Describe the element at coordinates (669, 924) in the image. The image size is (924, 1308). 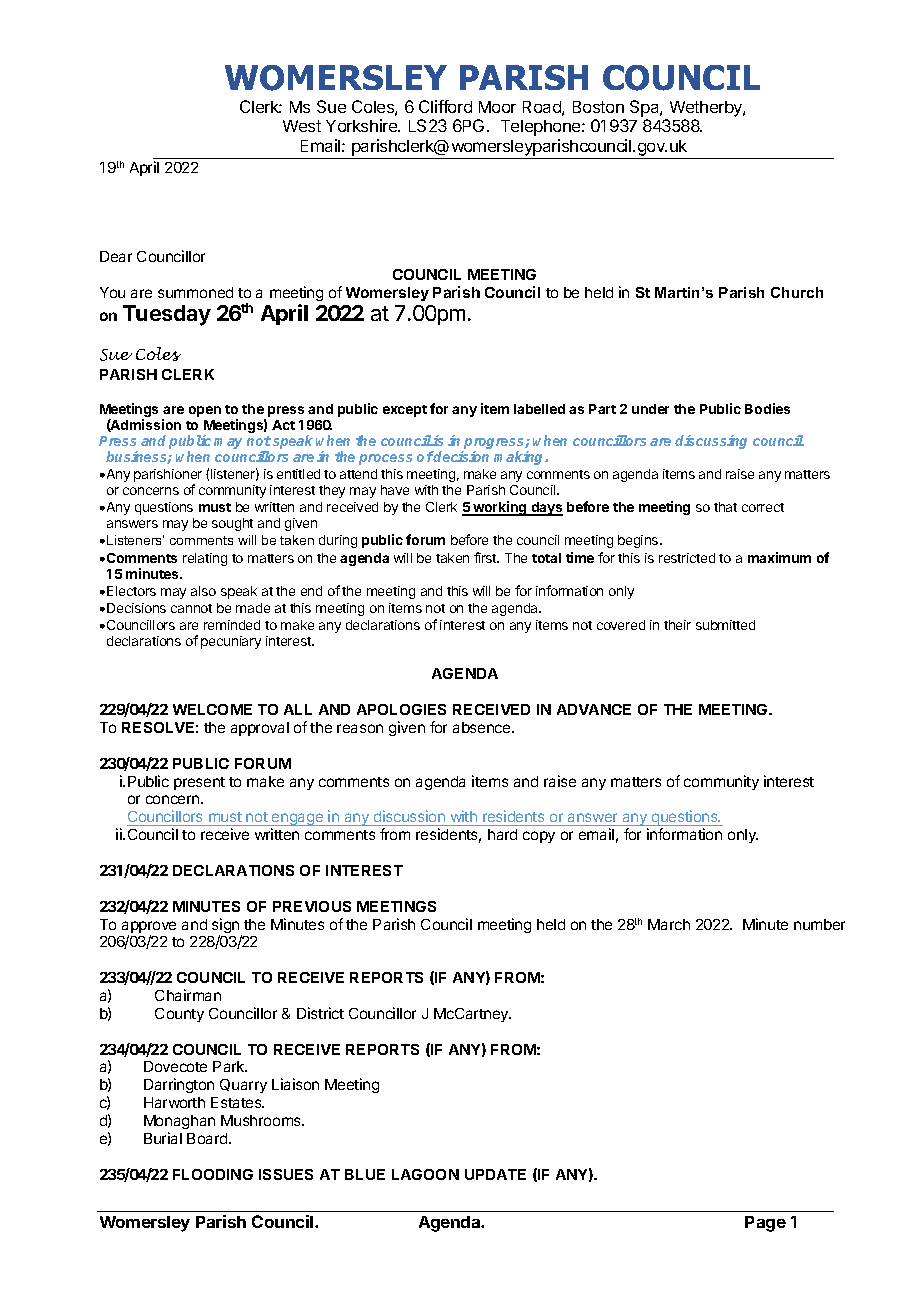
I see `March` at that location.
